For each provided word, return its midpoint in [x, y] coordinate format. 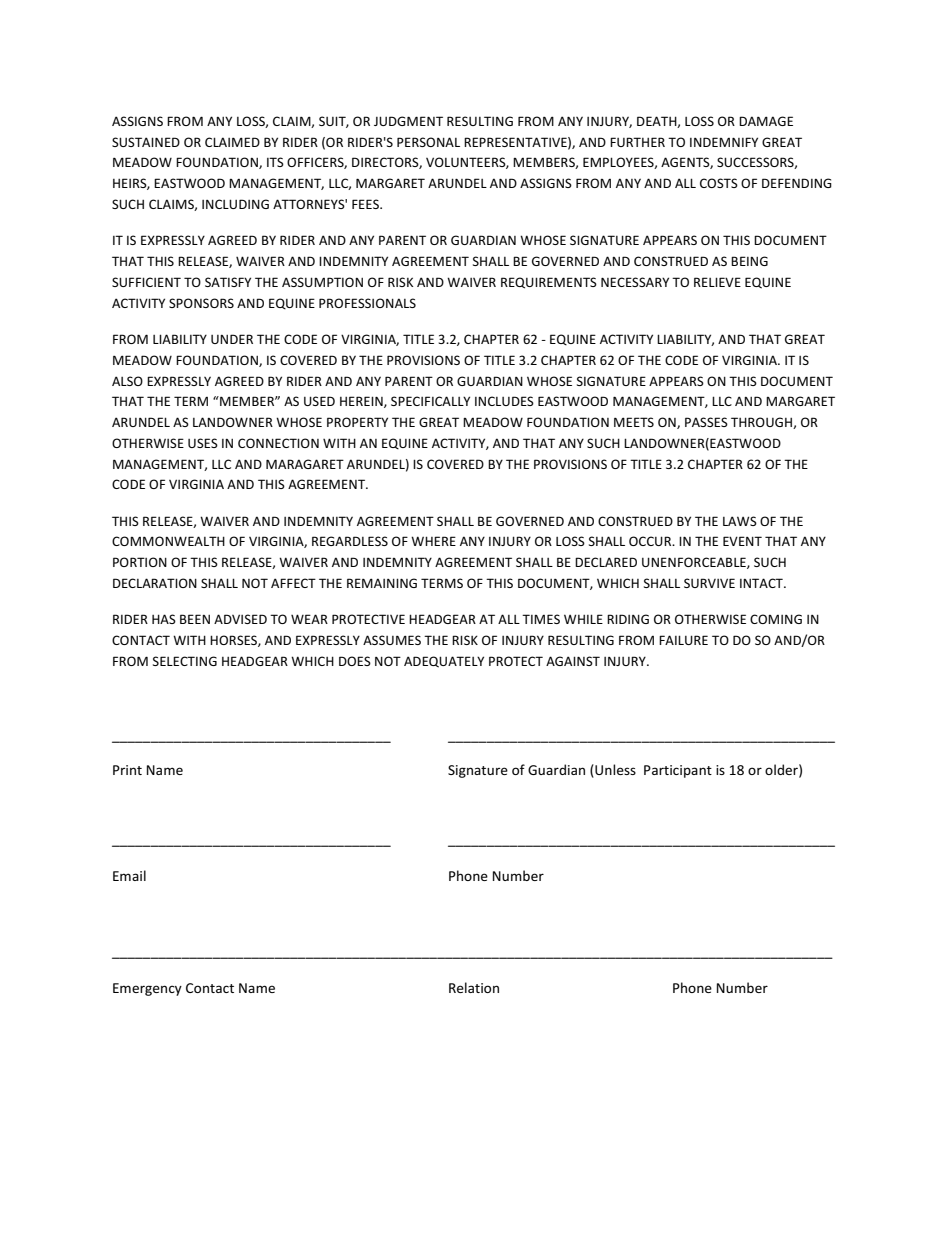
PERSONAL [428, 142]
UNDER [232, 339]
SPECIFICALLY [430, 401]
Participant [678, 771]
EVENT [742, 541]
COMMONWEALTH [168, 541]
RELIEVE [717, 282]
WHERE [433, 541]
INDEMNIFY [724, 142]
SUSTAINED [146, 142]
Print [127, 770]
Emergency [147, 989]
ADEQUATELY [444, 662]
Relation [474, 987]
